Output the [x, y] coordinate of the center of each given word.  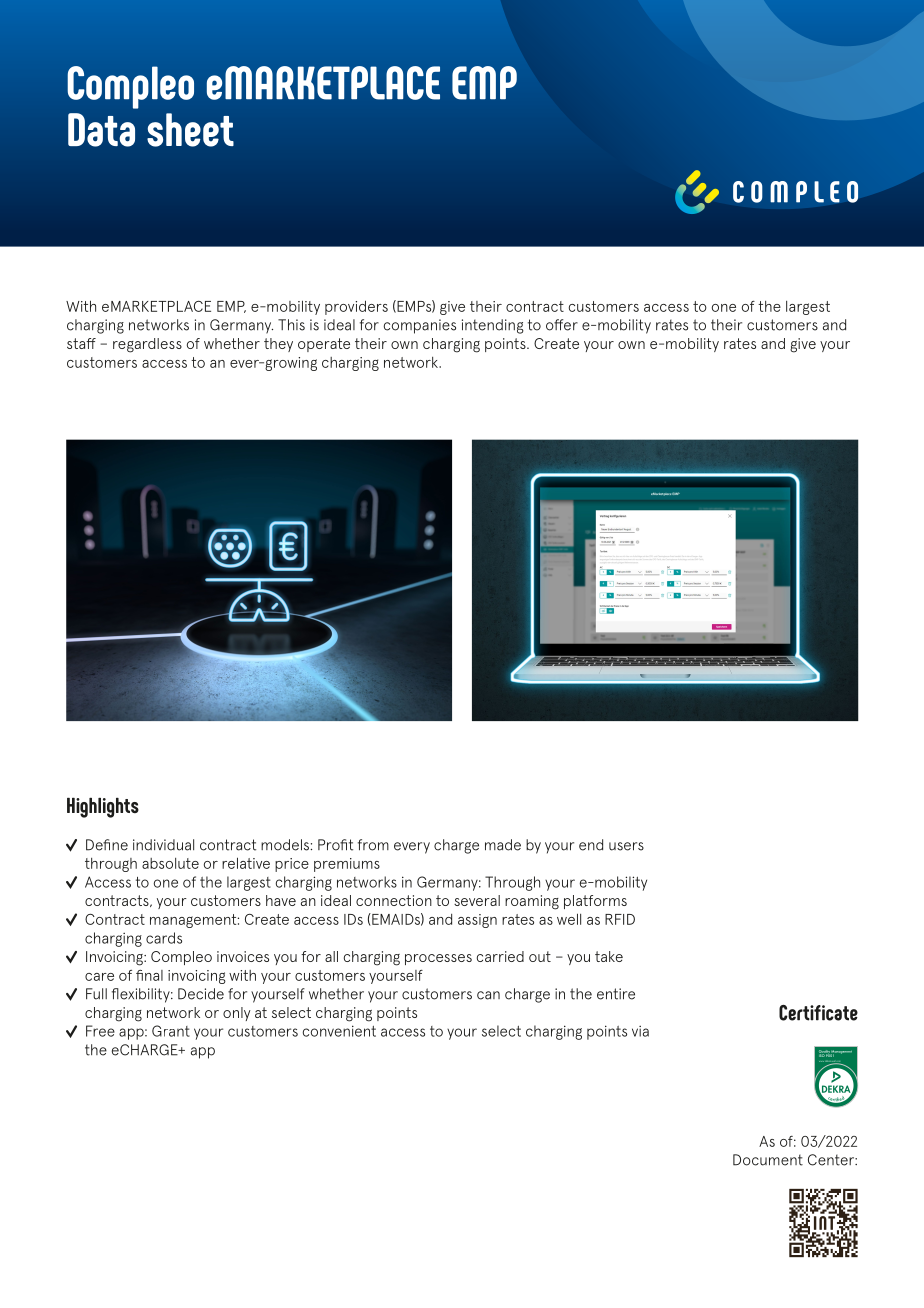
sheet [190, 130]
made [503, 845]
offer [562, 325]
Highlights [103, 807]
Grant [171, 1031]
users [626, 846]
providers [356, 307]
